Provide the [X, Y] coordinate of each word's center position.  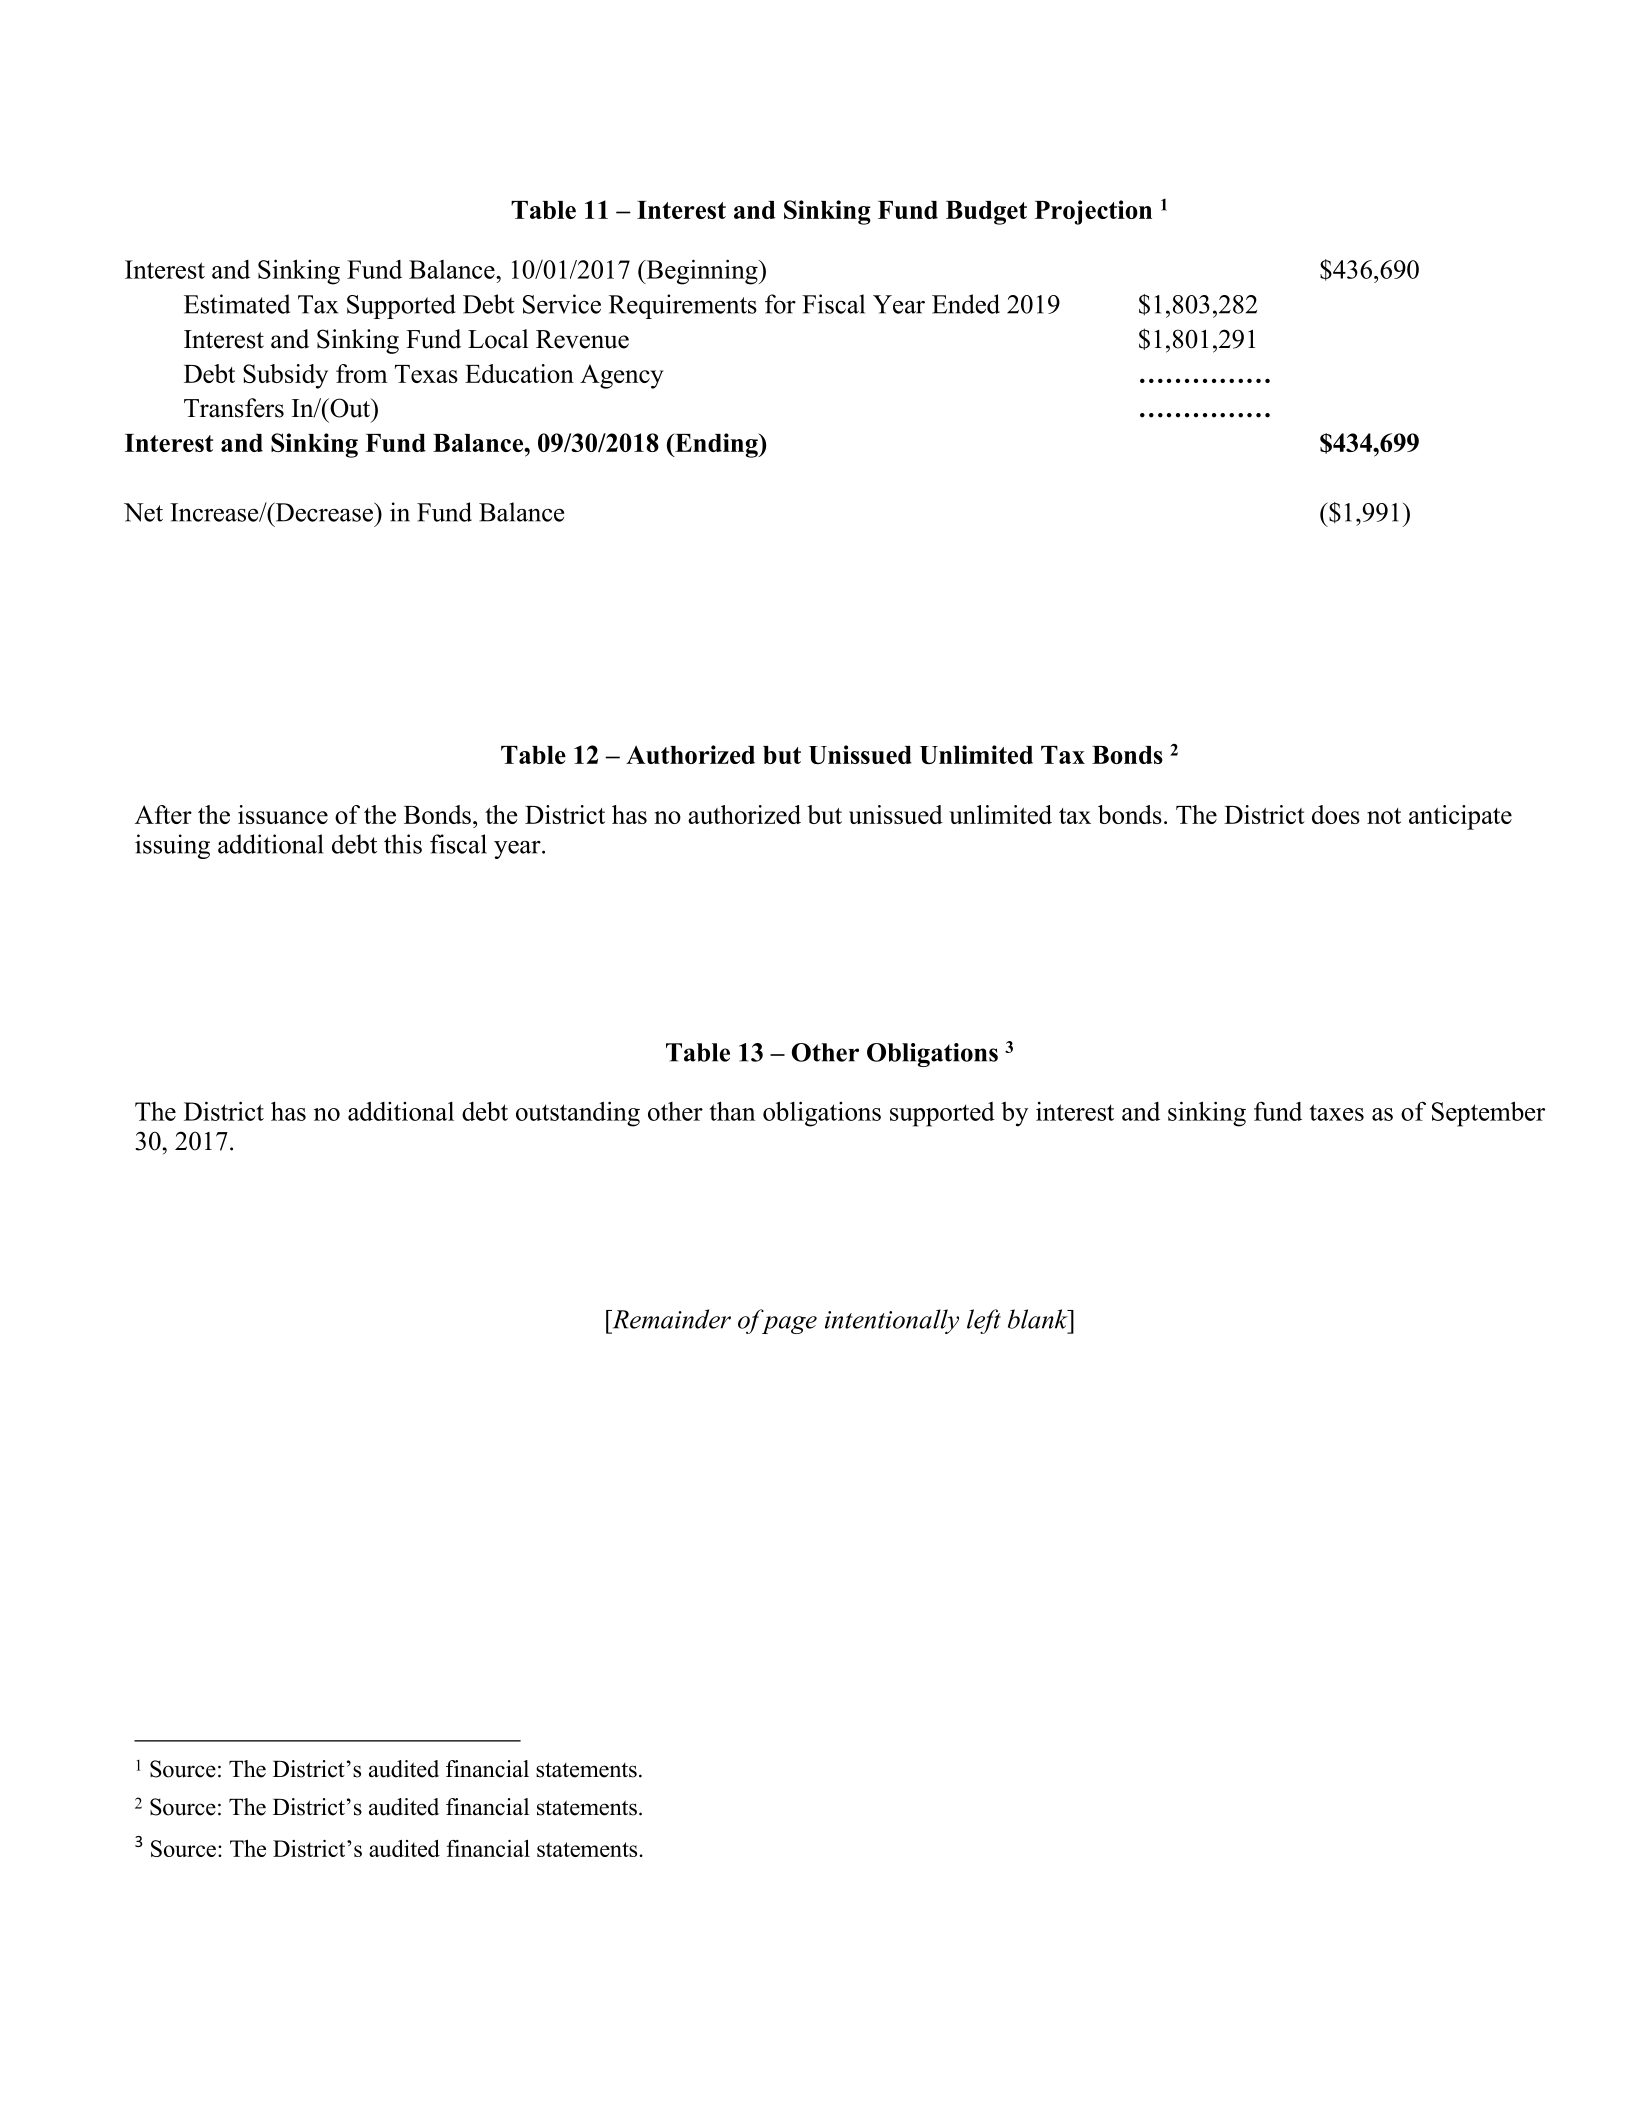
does [1336, 814]
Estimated [237, 304]
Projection [1093, 212]
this [403, 844]
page [789, 1325]
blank [1039, 1319]
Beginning [702, 272]
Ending [716, 445]
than [732, 1111]
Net [143, 512]
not [1384, 816]
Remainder [670, 1319]
